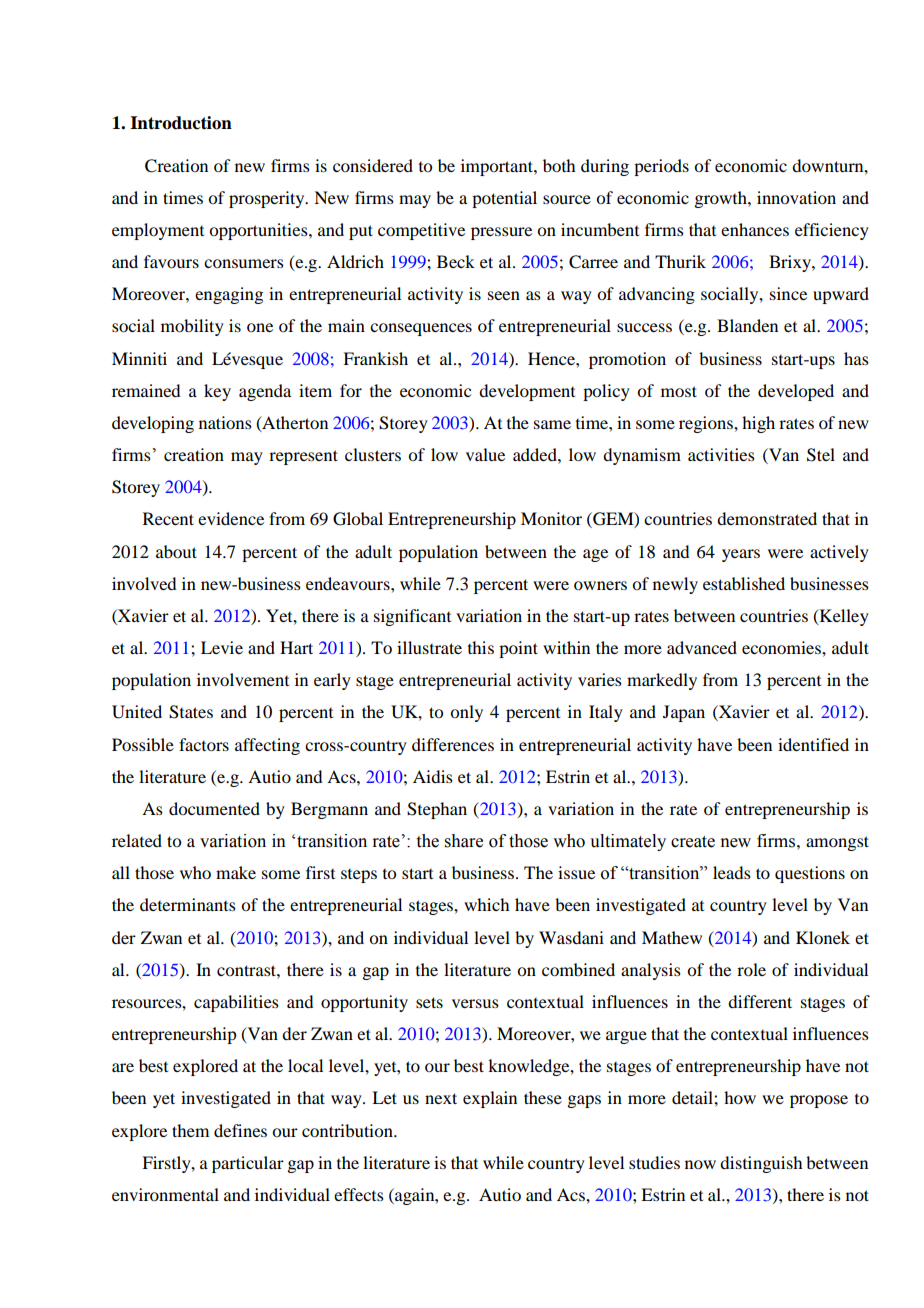  I want to click on particular, so click(248, 1164).
